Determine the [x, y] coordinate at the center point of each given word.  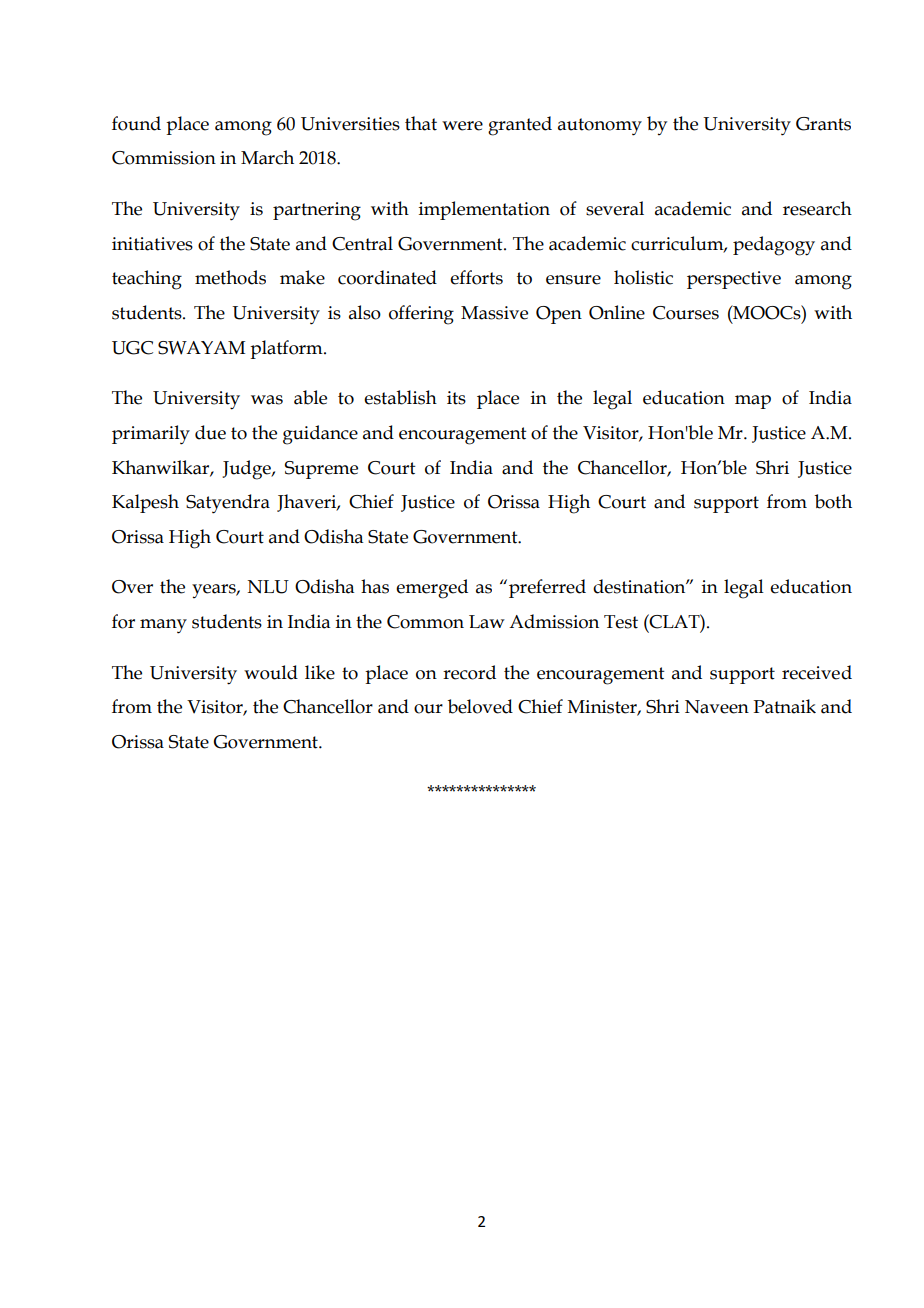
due [210, 432]
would [271, 672]
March [267, 157]
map [753, 402]
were [462, 126]
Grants [823, 124]
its [456, 398]
